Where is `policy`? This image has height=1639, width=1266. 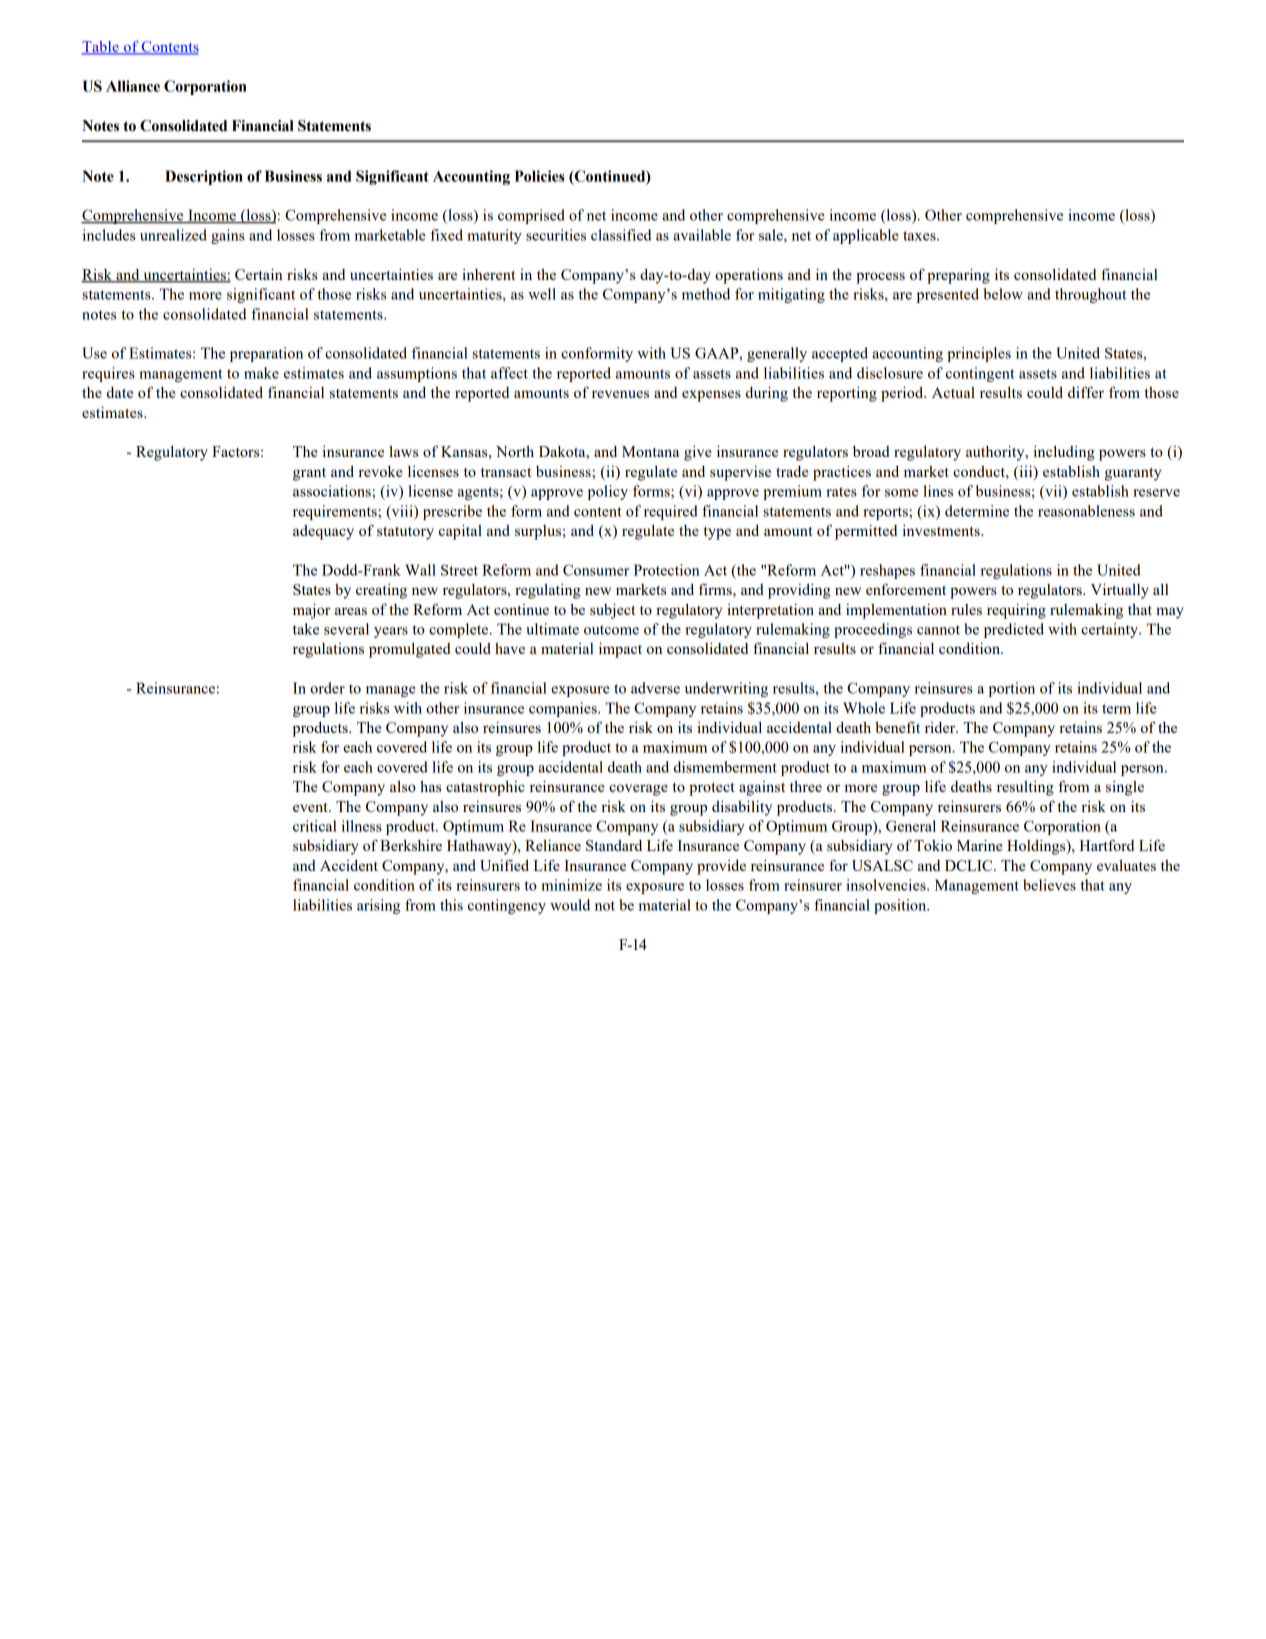
policy is located at coordinates (607, 492).
